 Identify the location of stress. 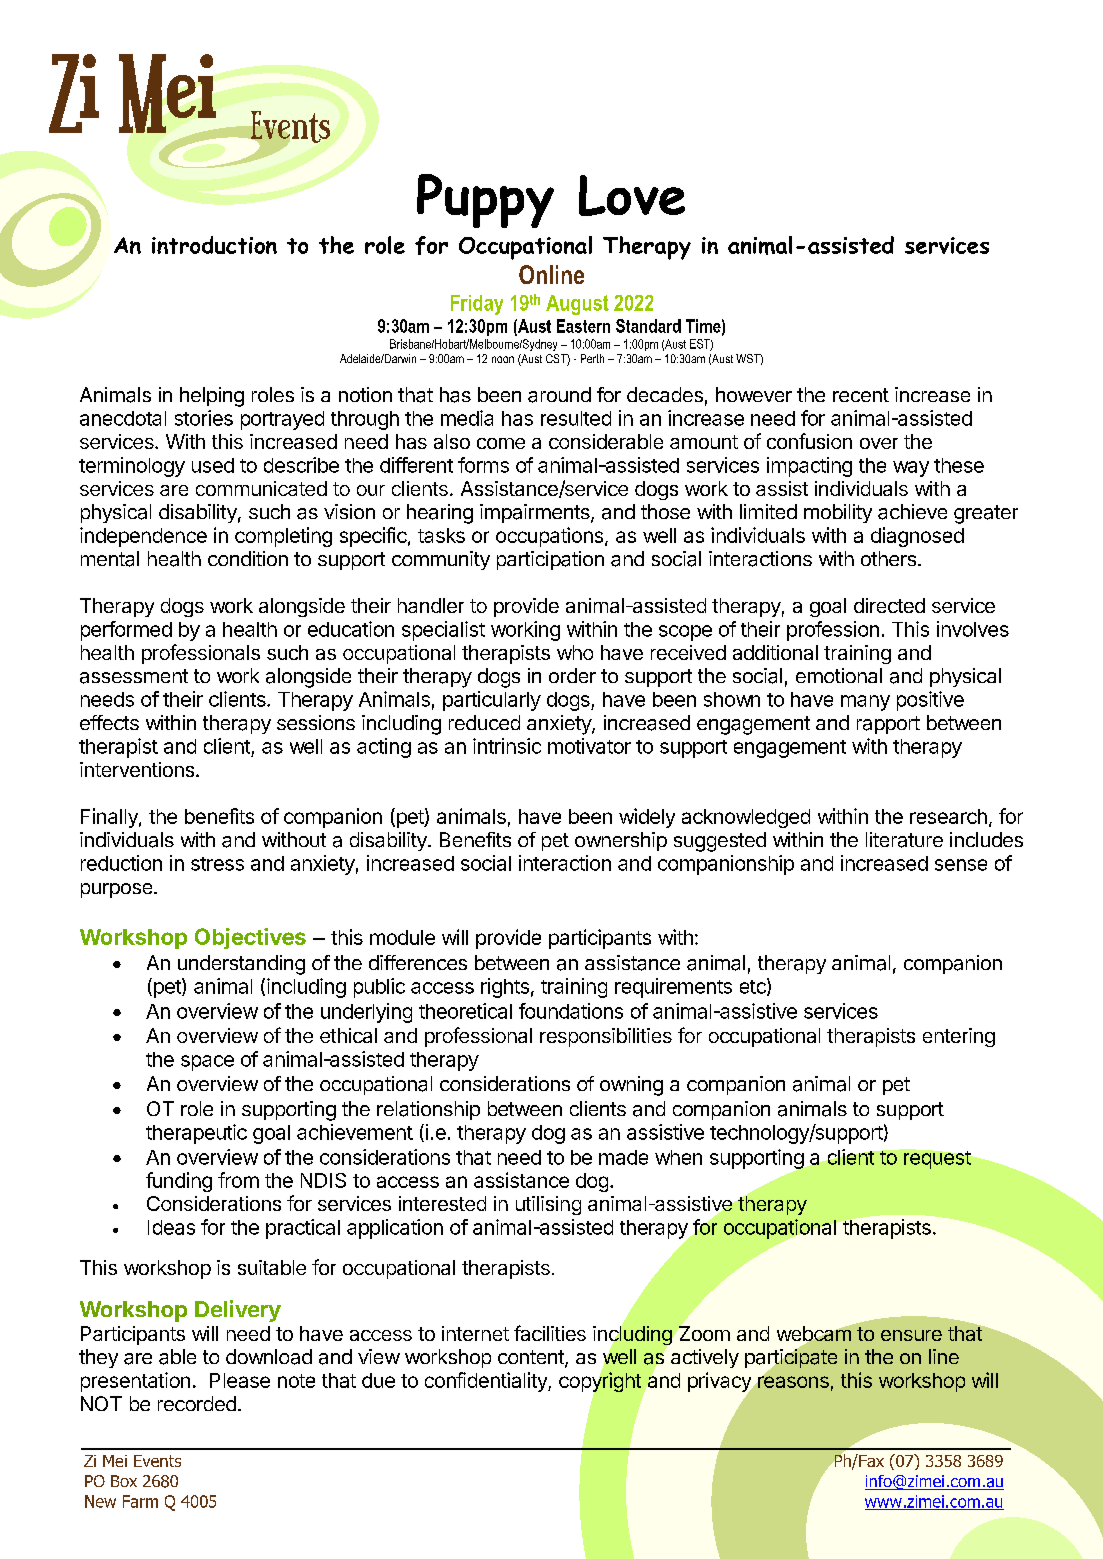
(217, 864).
